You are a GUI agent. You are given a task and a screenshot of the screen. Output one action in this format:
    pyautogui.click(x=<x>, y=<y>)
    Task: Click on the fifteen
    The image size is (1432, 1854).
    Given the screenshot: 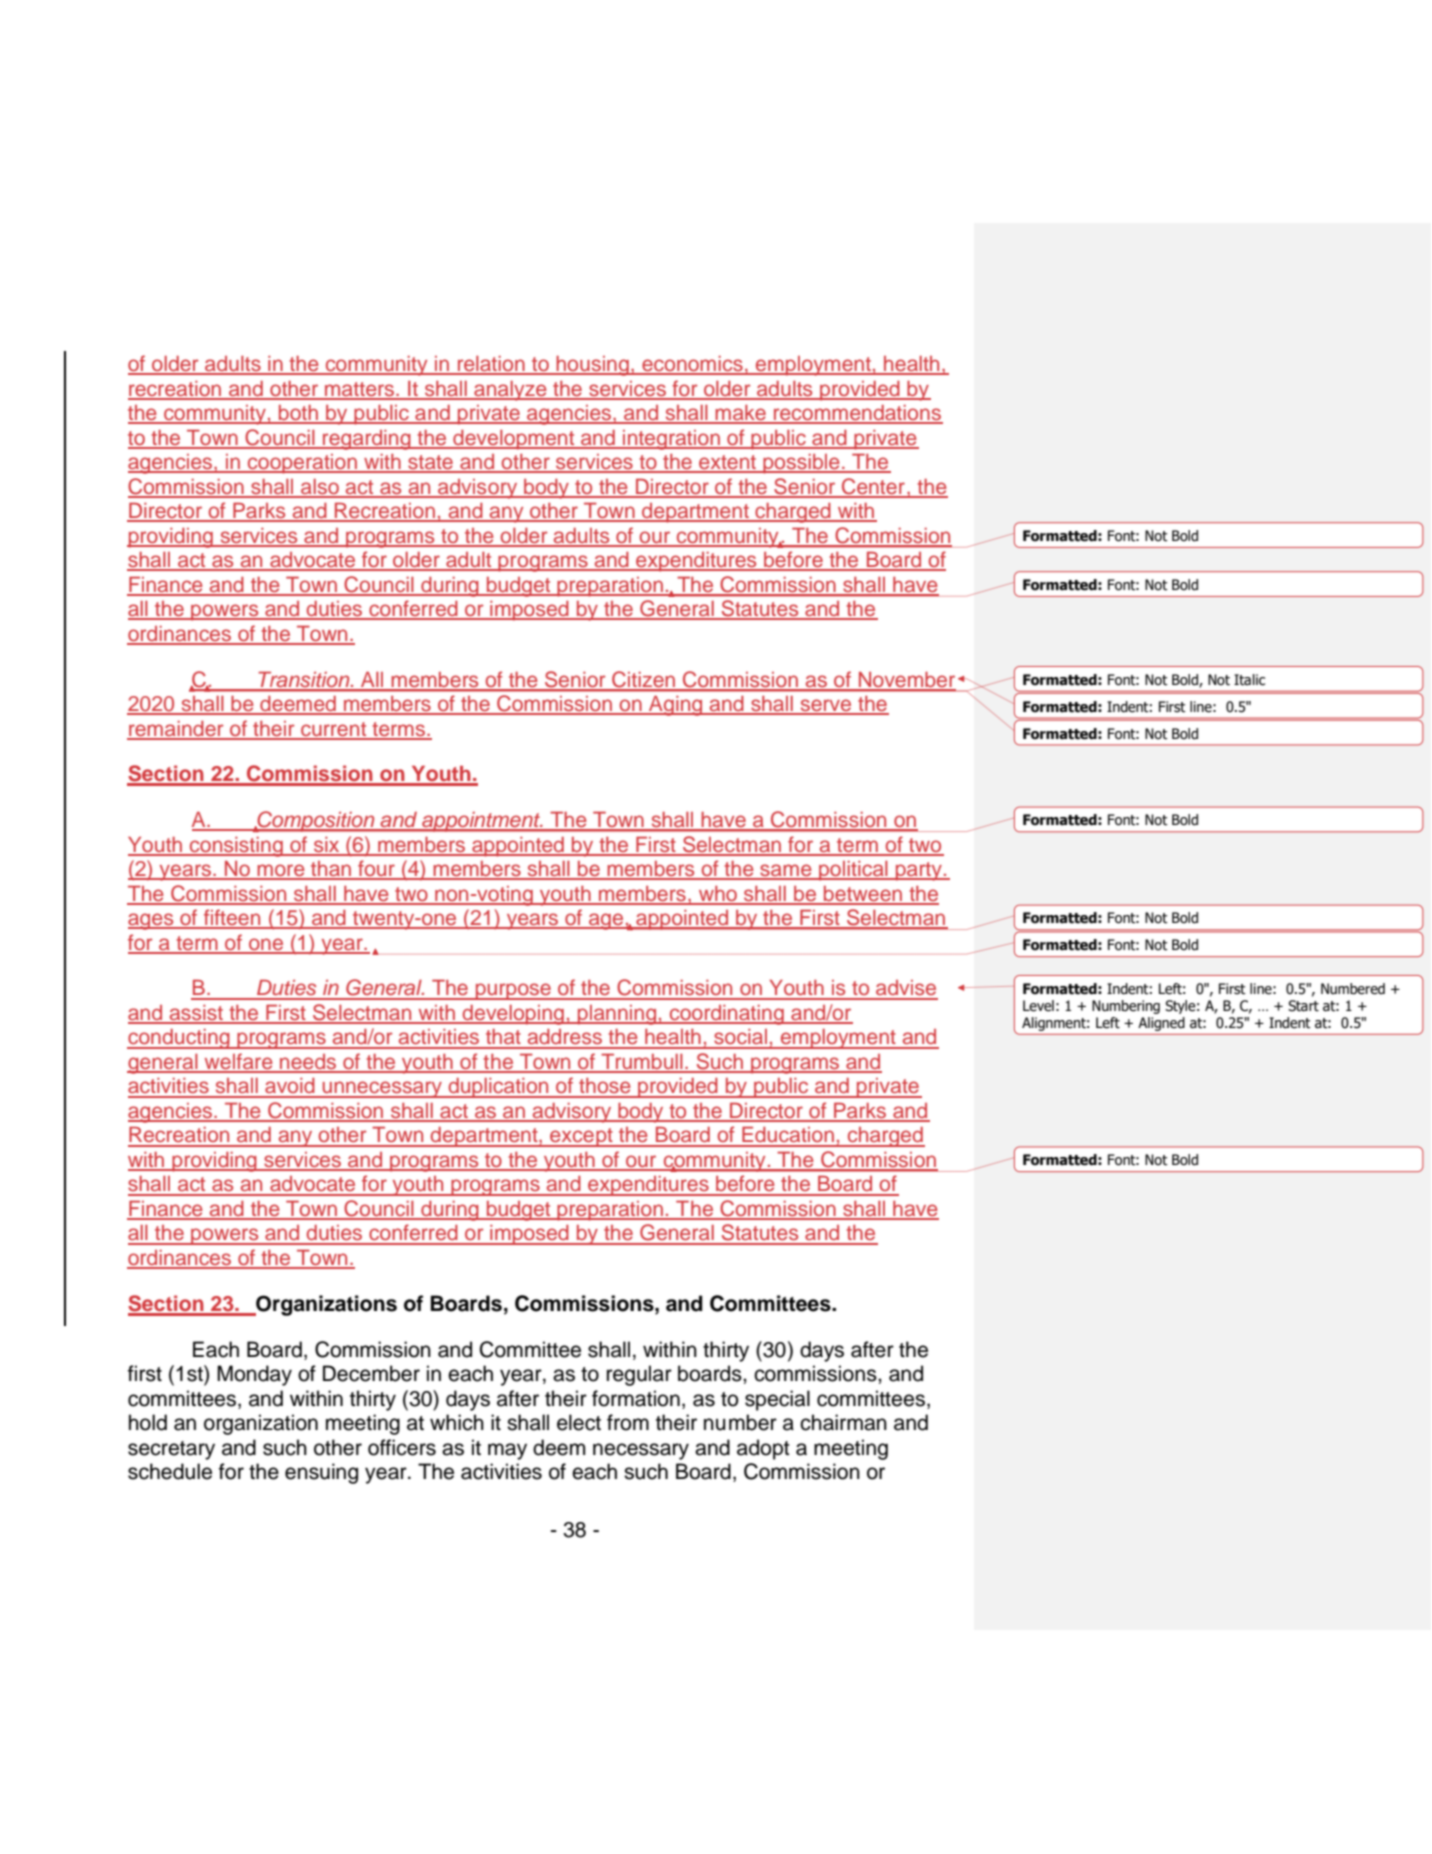 What is the action you would take?
    pyautogui.click(x=232, y=918)
